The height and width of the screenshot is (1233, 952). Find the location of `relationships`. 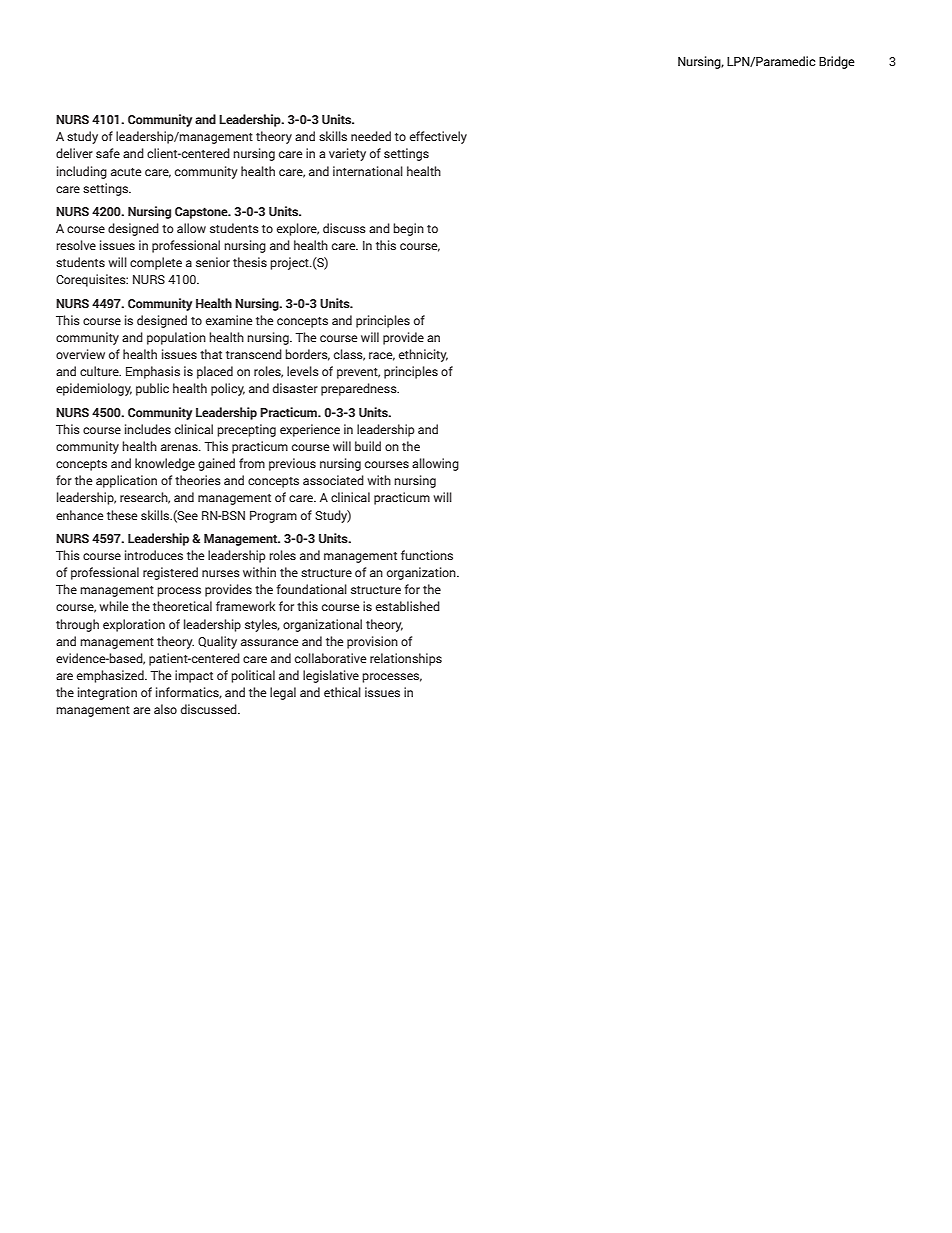

relationships is located at coordinates (406, 659).
